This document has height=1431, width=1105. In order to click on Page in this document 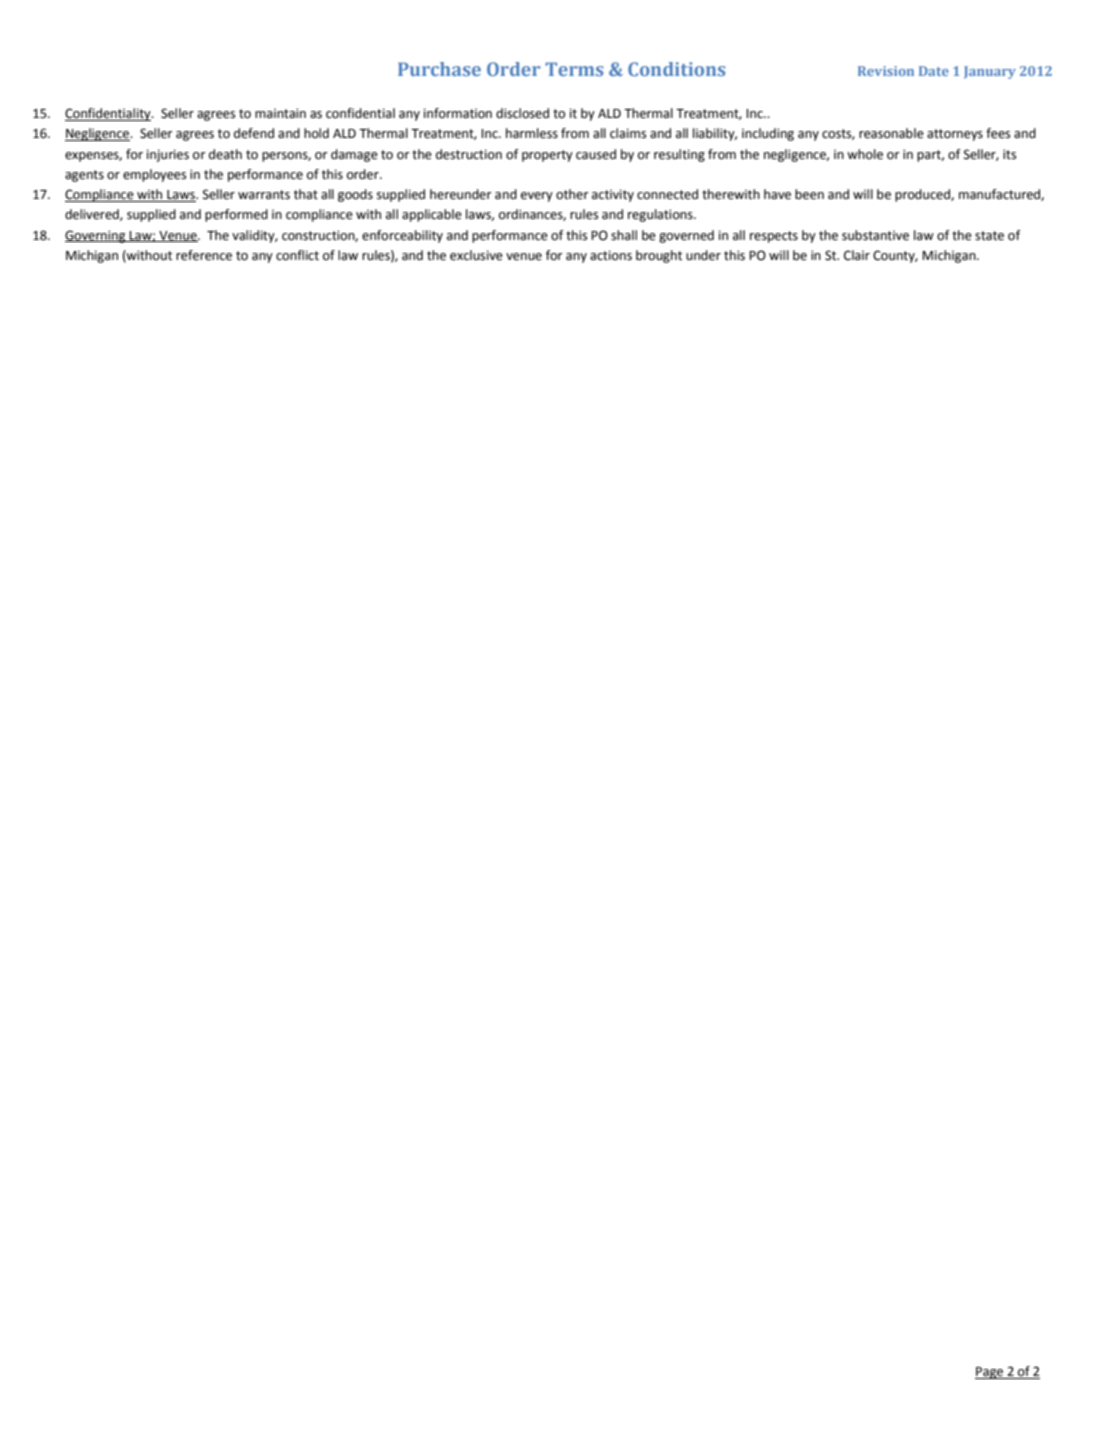, I will do `click(990, 1373)`.
